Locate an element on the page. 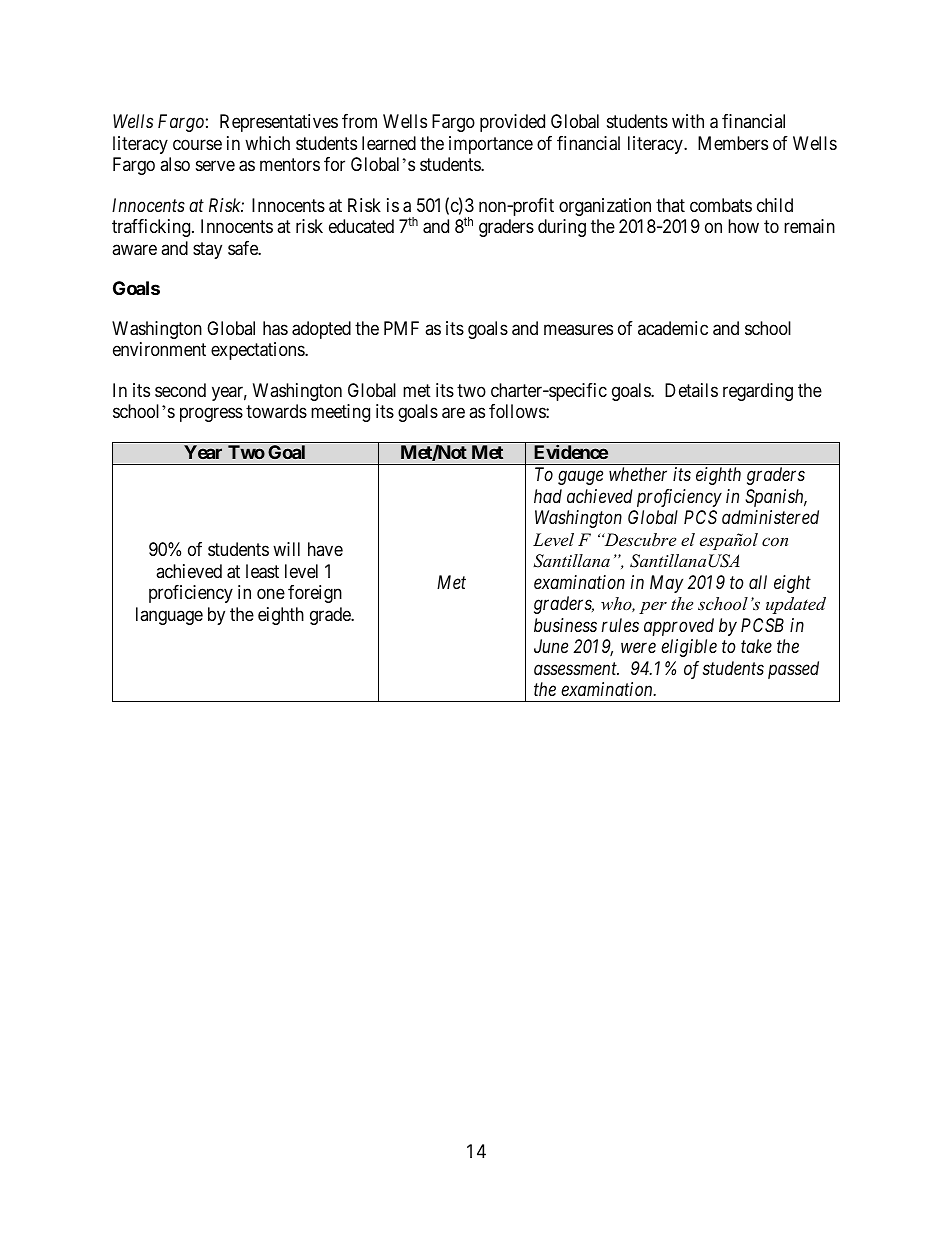 This page has width=952, height=1233. language is located at coordinates (169, 616).
